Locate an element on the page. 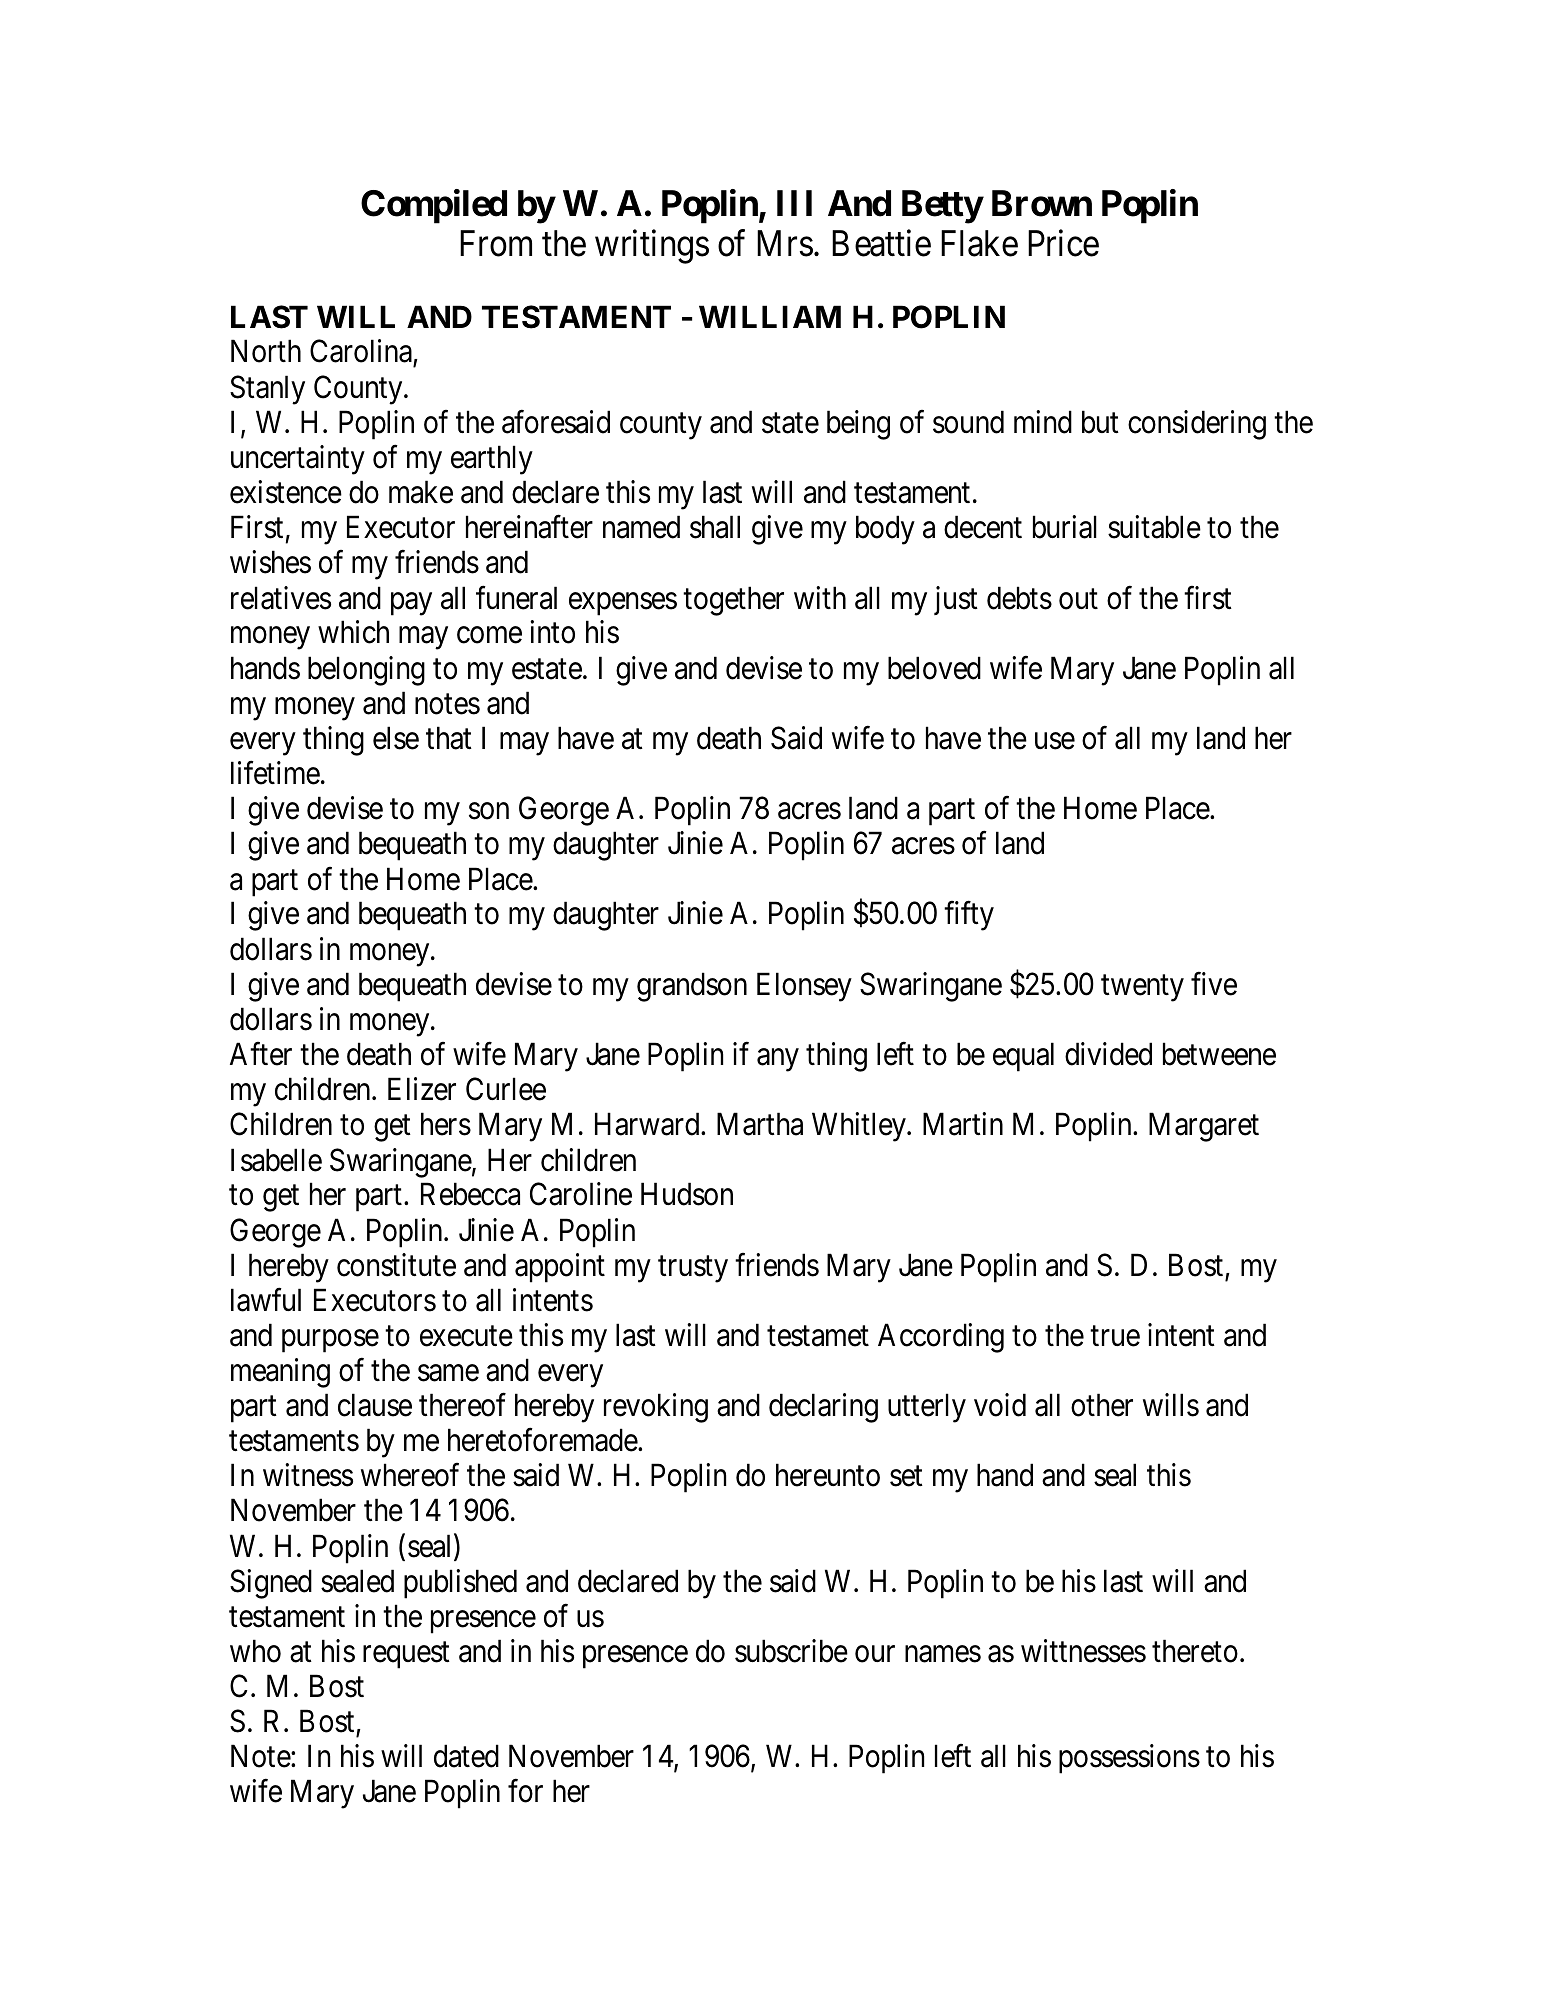 This page has width=1558, height=2016. twenty is located at coordinates (1142, 988).
